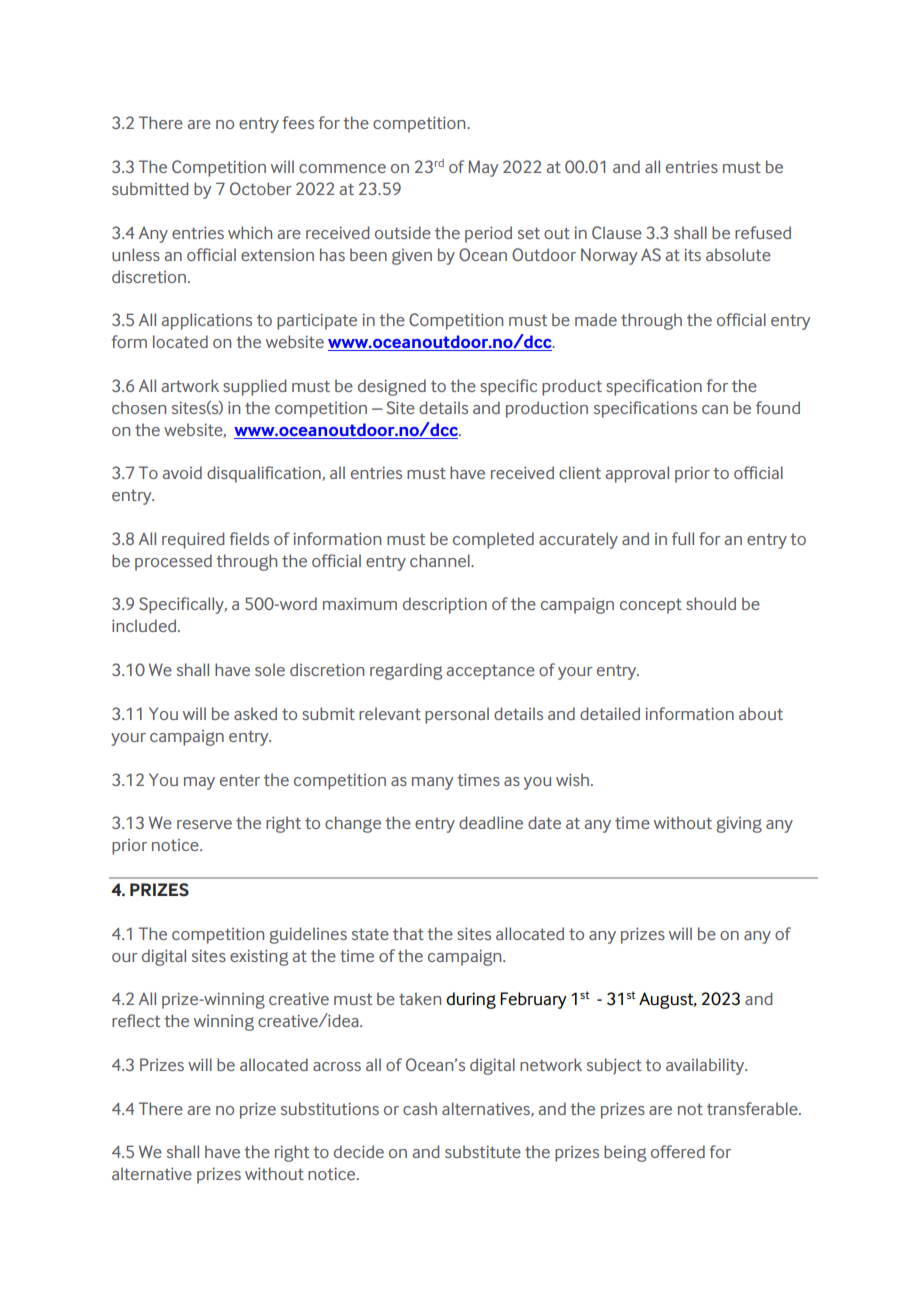  Describe the element at coordinates (261, 188) in the screenshot. I see `October` at that location.
